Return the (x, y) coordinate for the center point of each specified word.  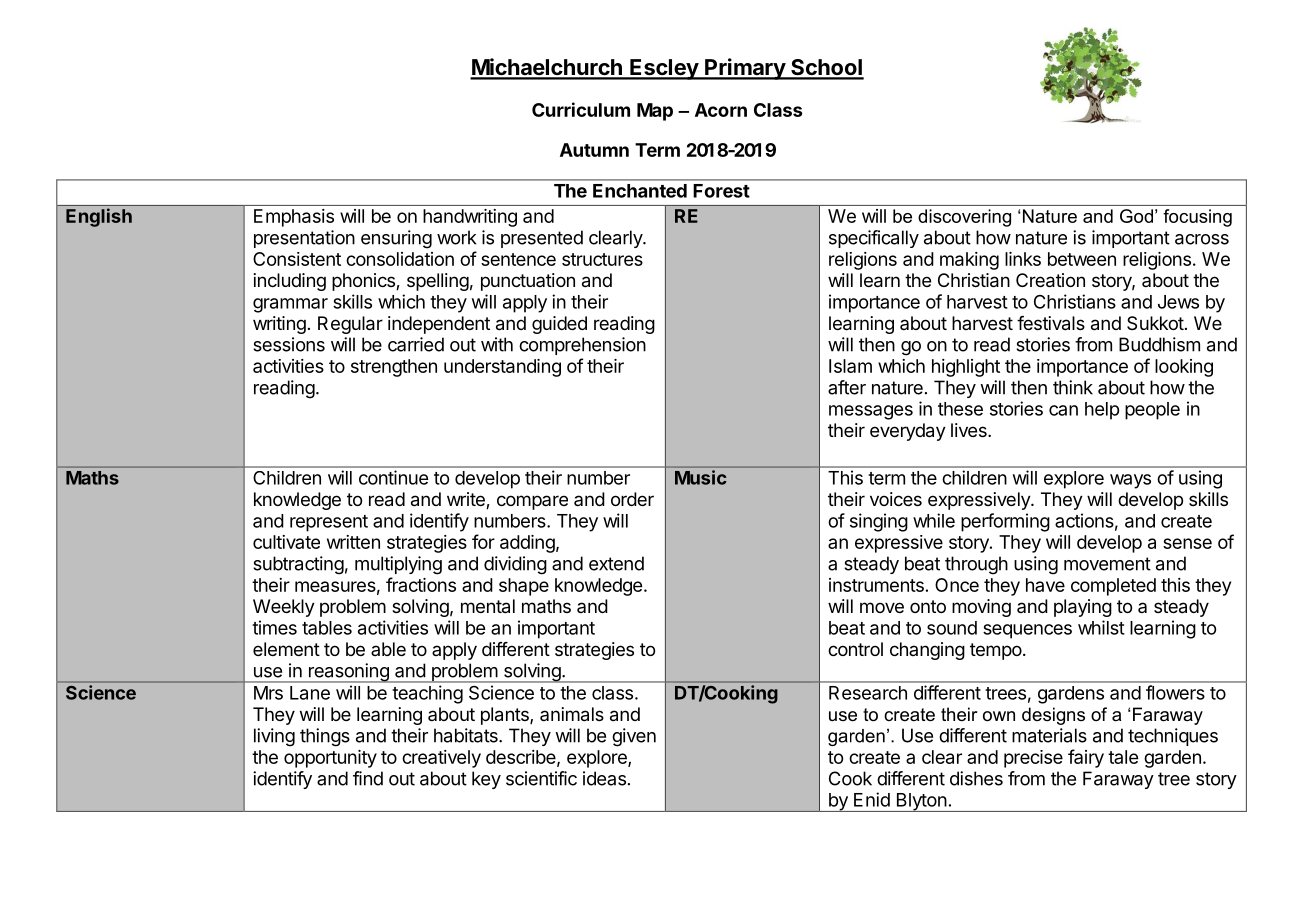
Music (701, 477)
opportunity (330, 759)
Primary (745, 69)
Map (655, 112)
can (1063, 410)
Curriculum (581, 109)
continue (393, 477)
